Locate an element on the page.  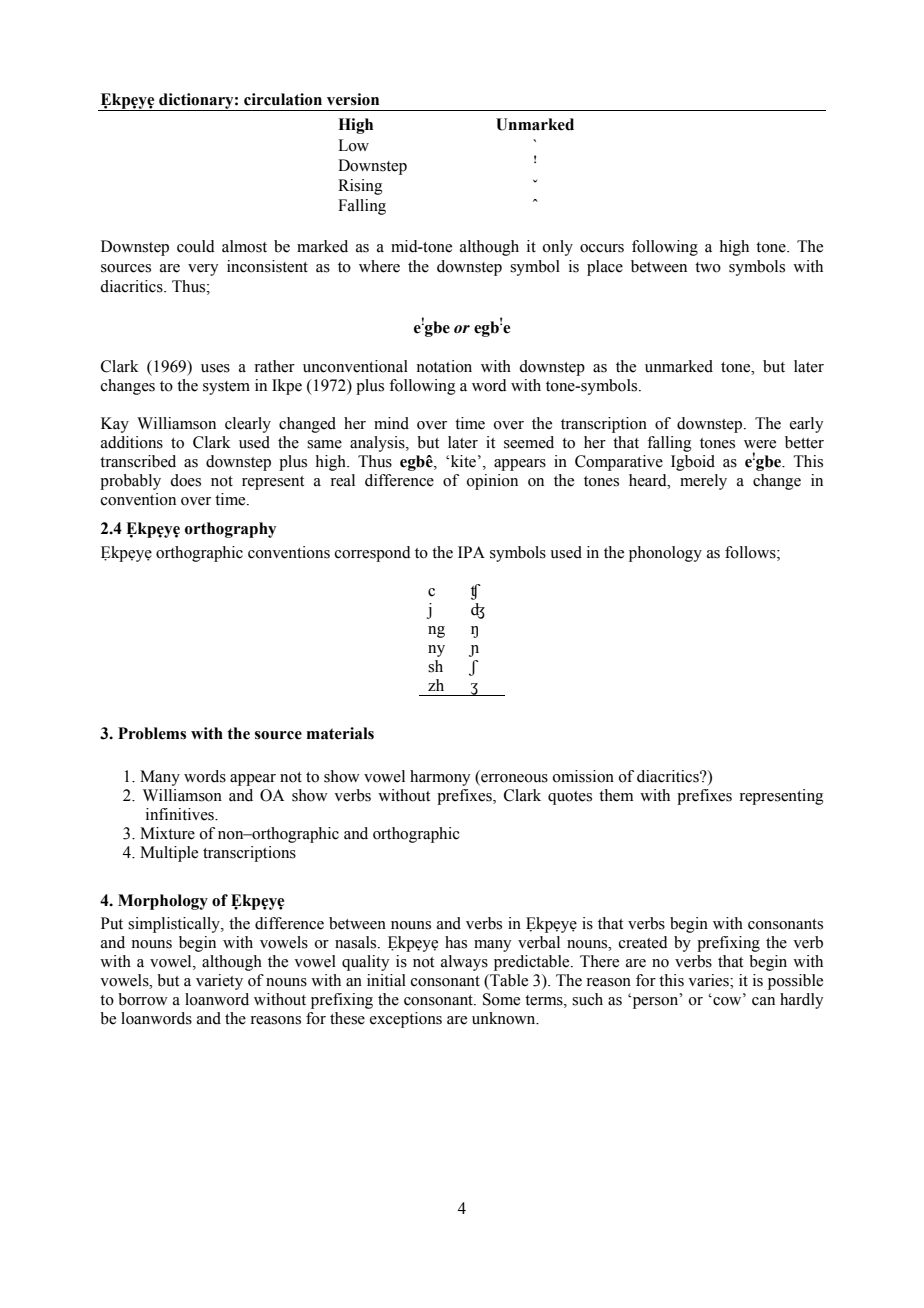
variety is located at coordinates (219, 982).
